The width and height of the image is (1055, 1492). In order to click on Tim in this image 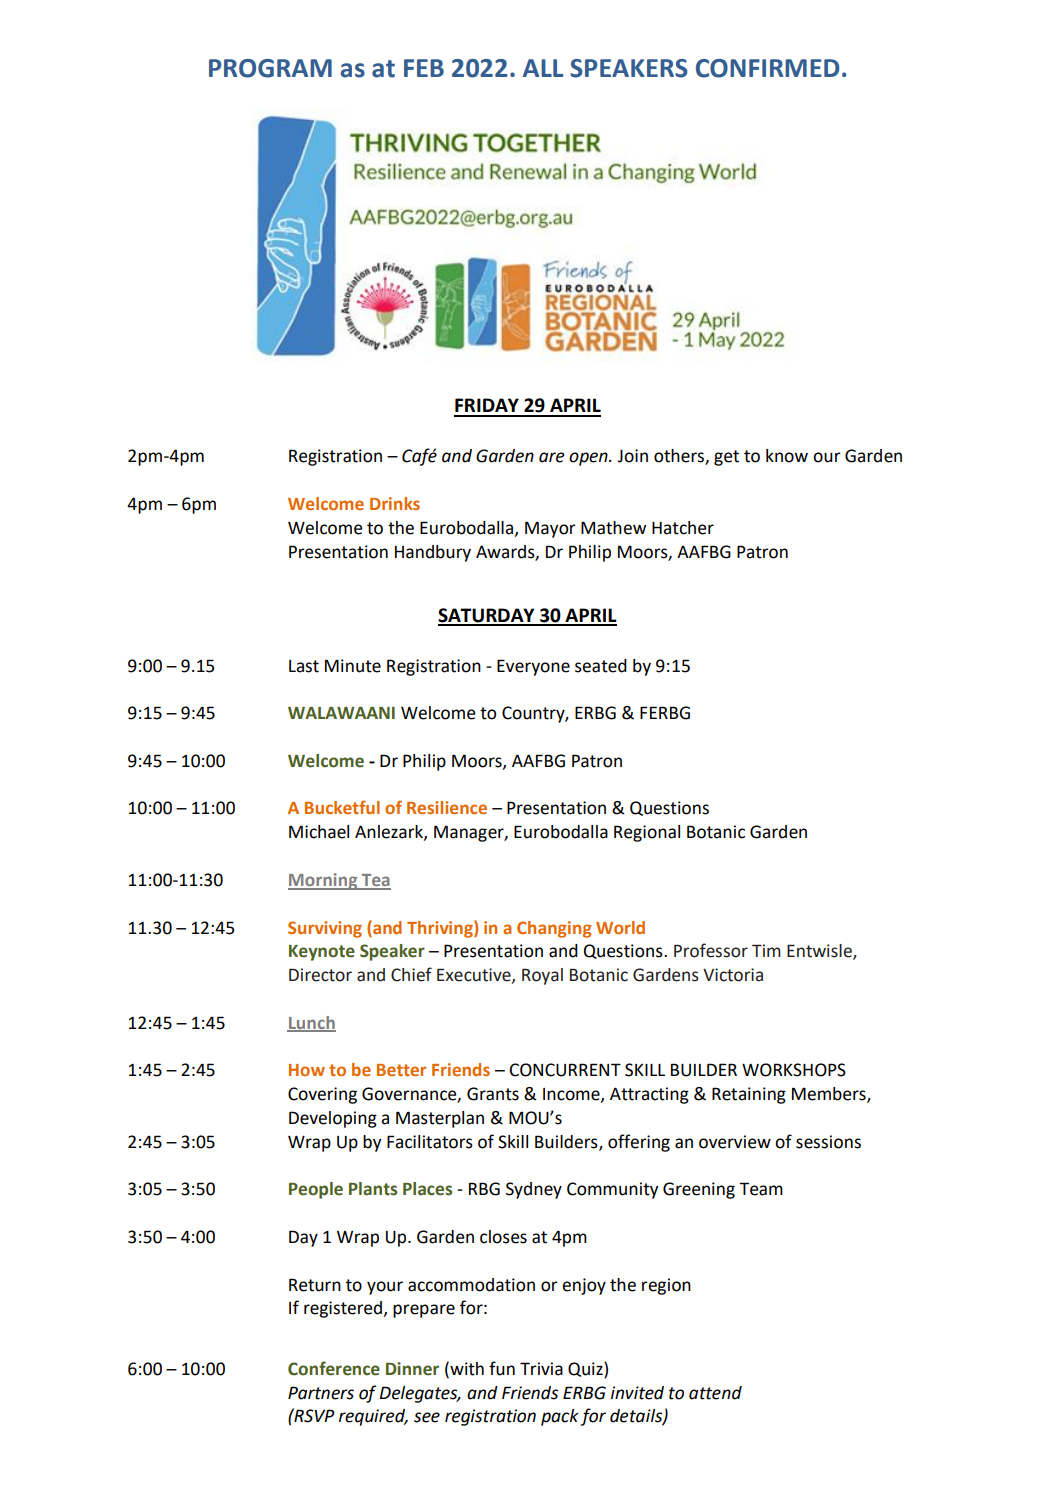, I will do `click(766, 950)`.
